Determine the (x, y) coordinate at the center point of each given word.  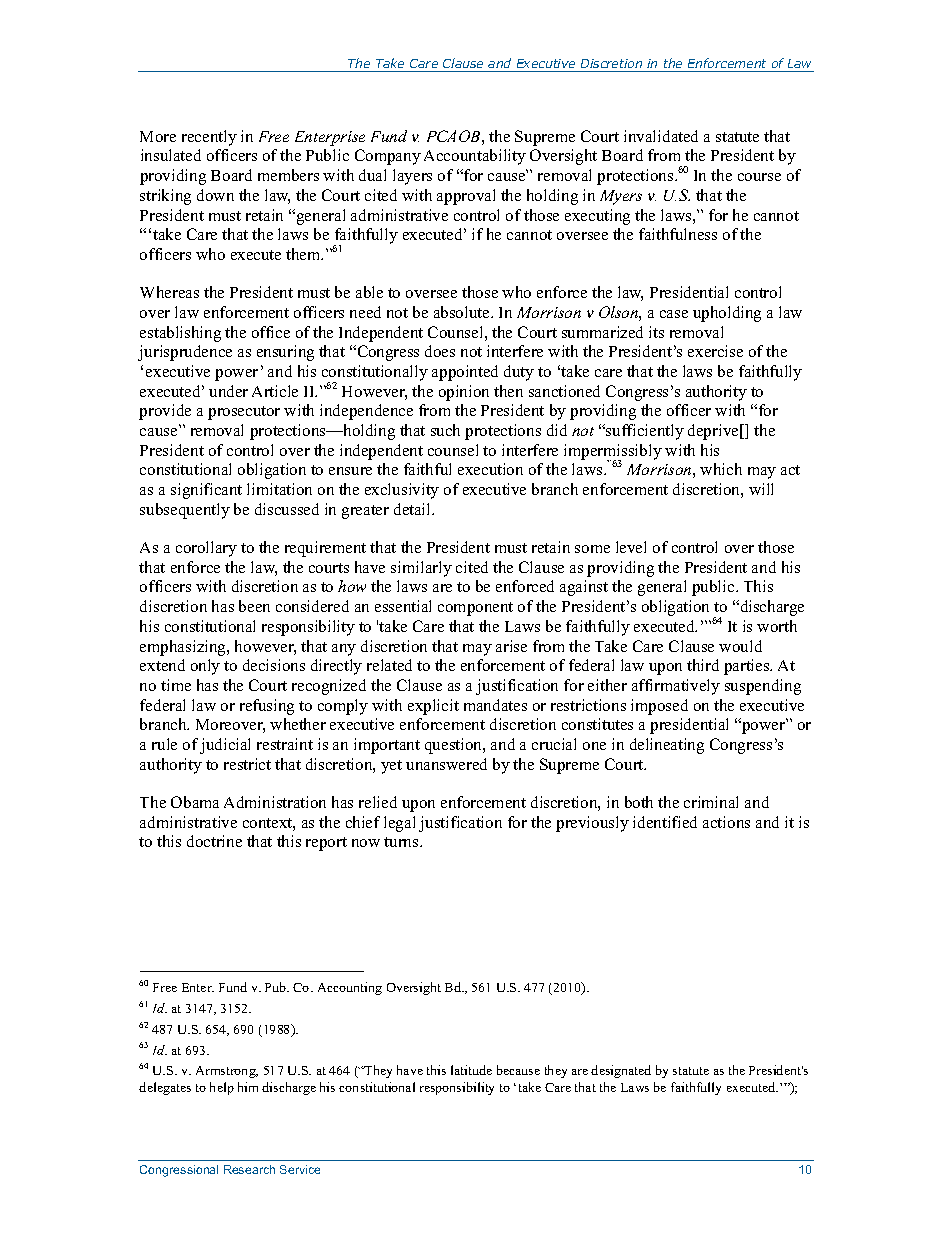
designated (621, 1071)
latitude (471, 1070)
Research (249, 1169)
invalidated (661, 136)
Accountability (475, 157)
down (215, 195)
